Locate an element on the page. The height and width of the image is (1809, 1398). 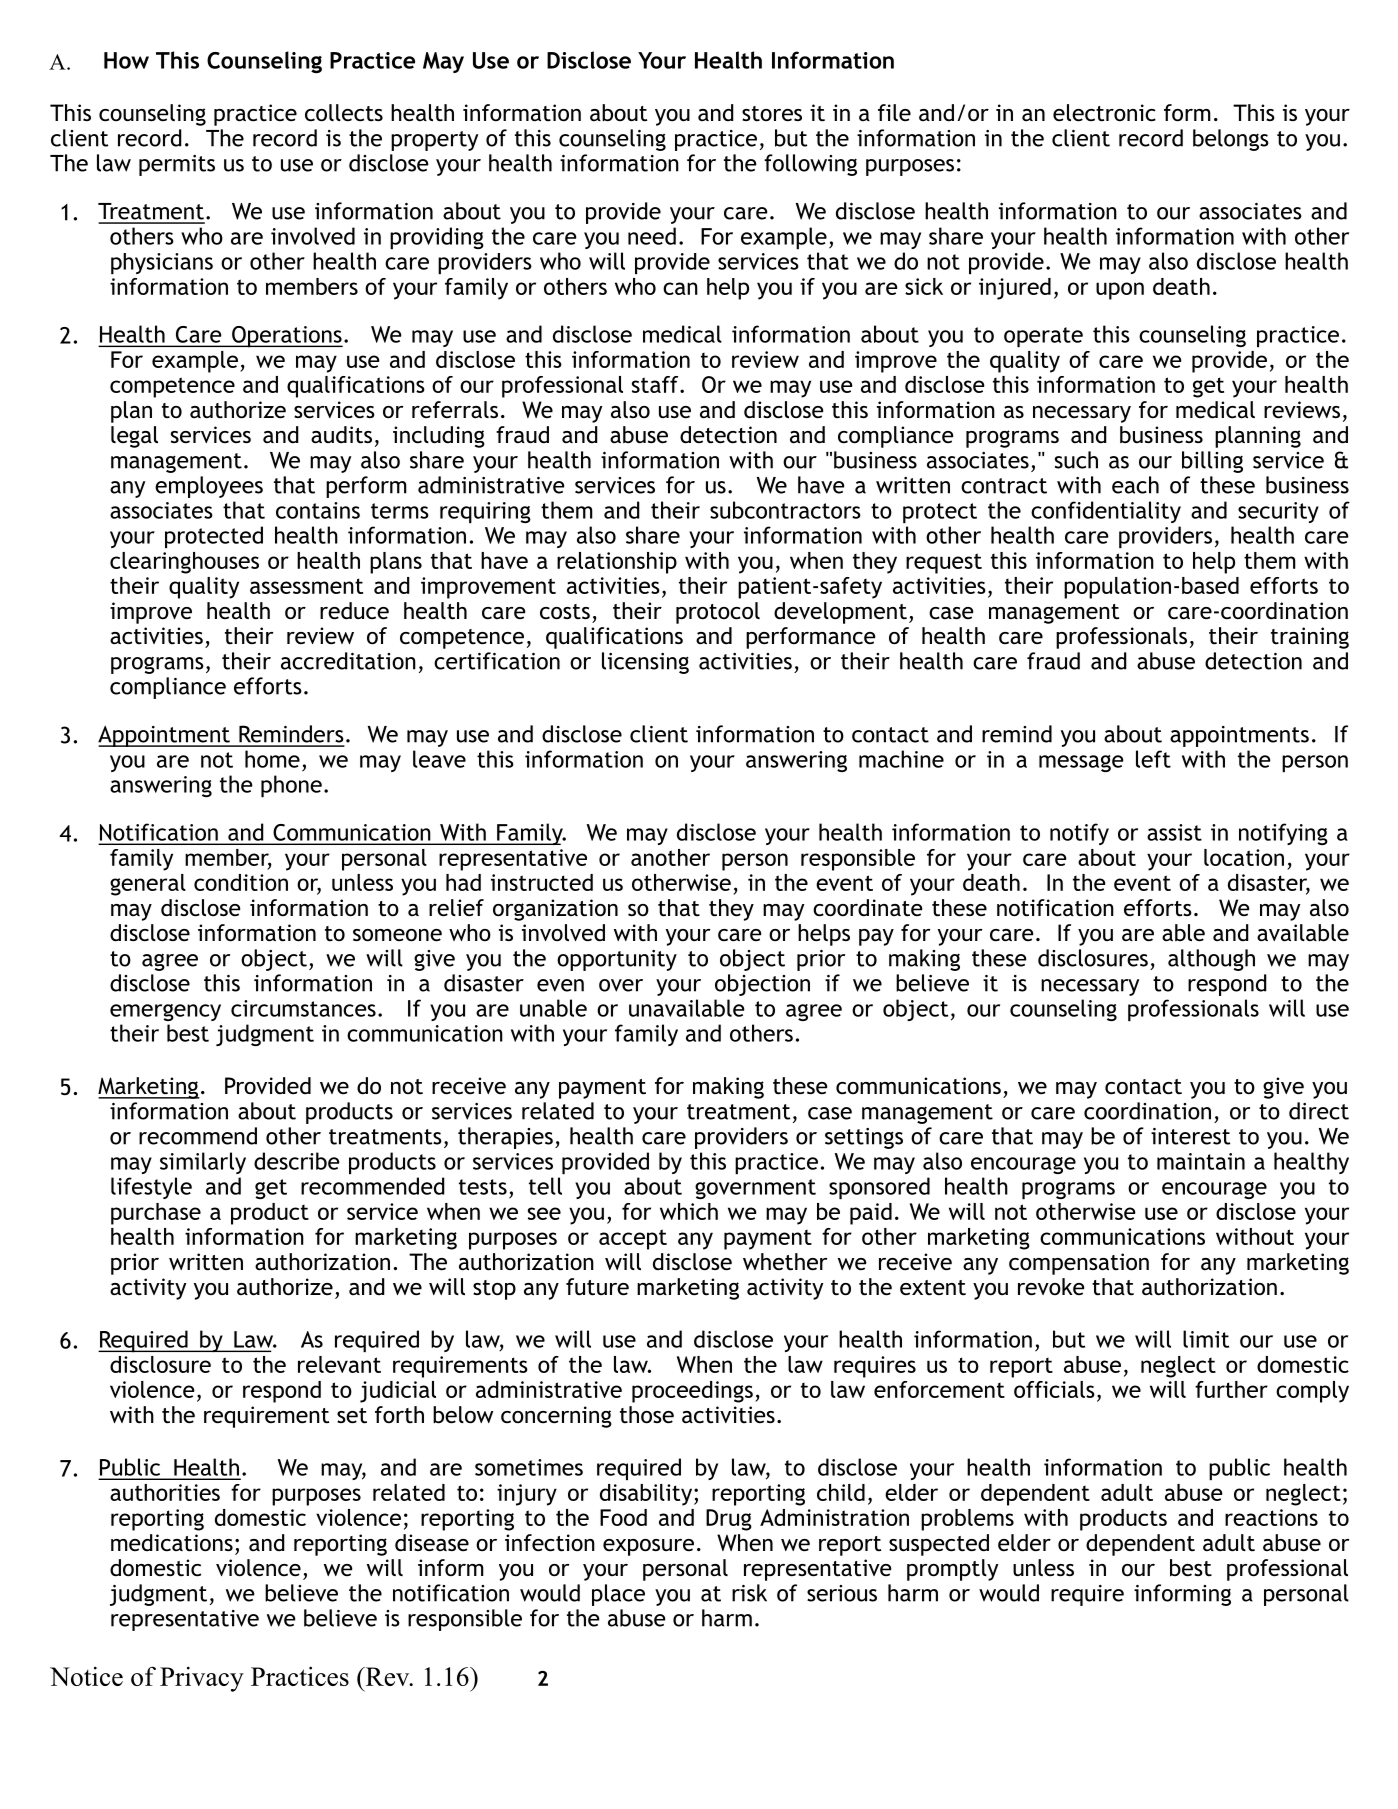
billing is located at coordinates (1212, 462).
